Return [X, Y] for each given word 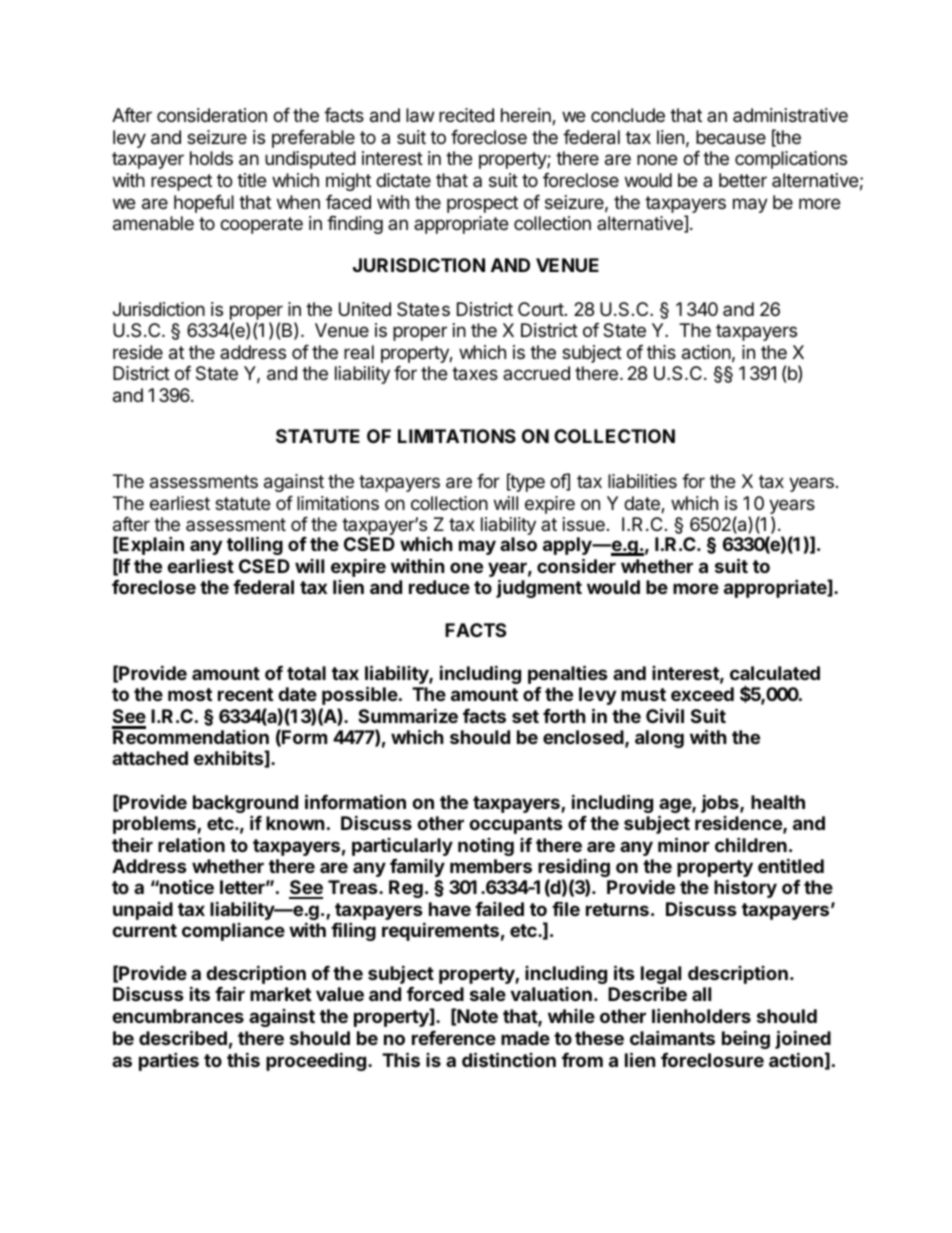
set [525, 716]
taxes [475, 373]
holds [211, 158]
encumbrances [178, 1016]
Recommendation [191, 737]
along [659, 739]
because [731, 137]
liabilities [642, 481]
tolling [255, 545]
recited [466, 115]
